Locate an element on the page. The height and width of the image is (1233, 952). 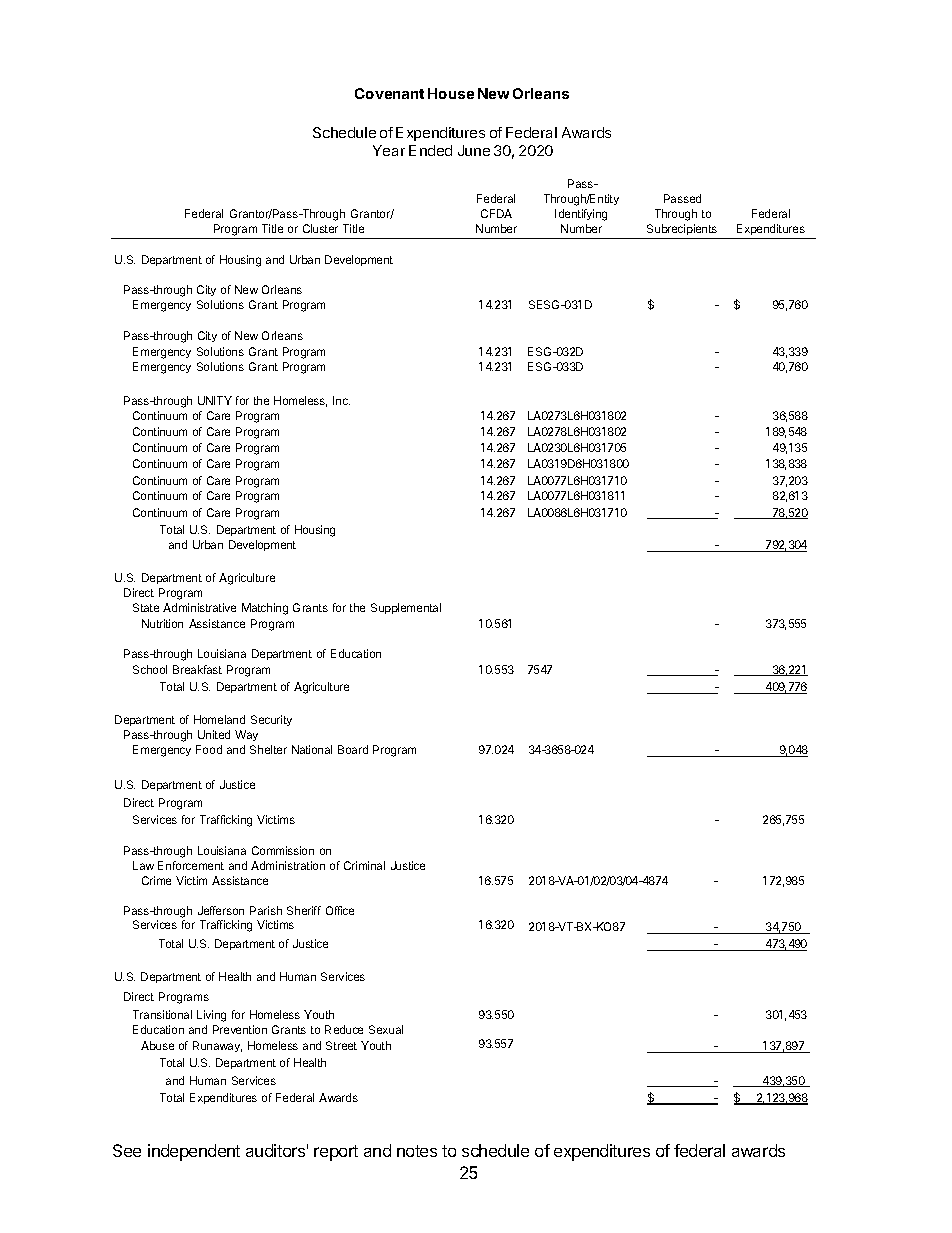
Enforcement is located at coordinates (191, 865).
